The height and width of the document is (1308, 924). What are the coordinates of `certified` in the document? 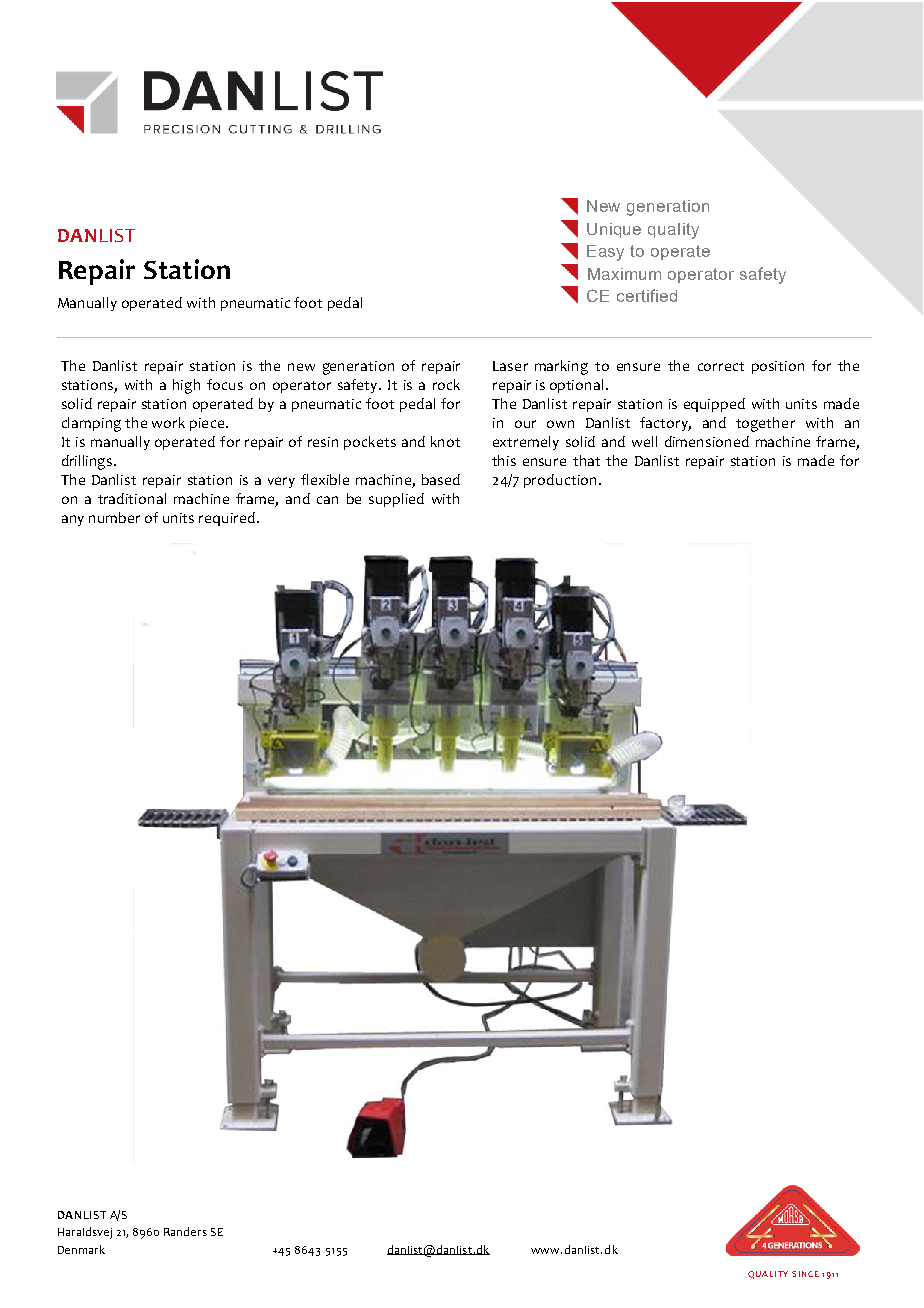 It's located at (647, 295).
